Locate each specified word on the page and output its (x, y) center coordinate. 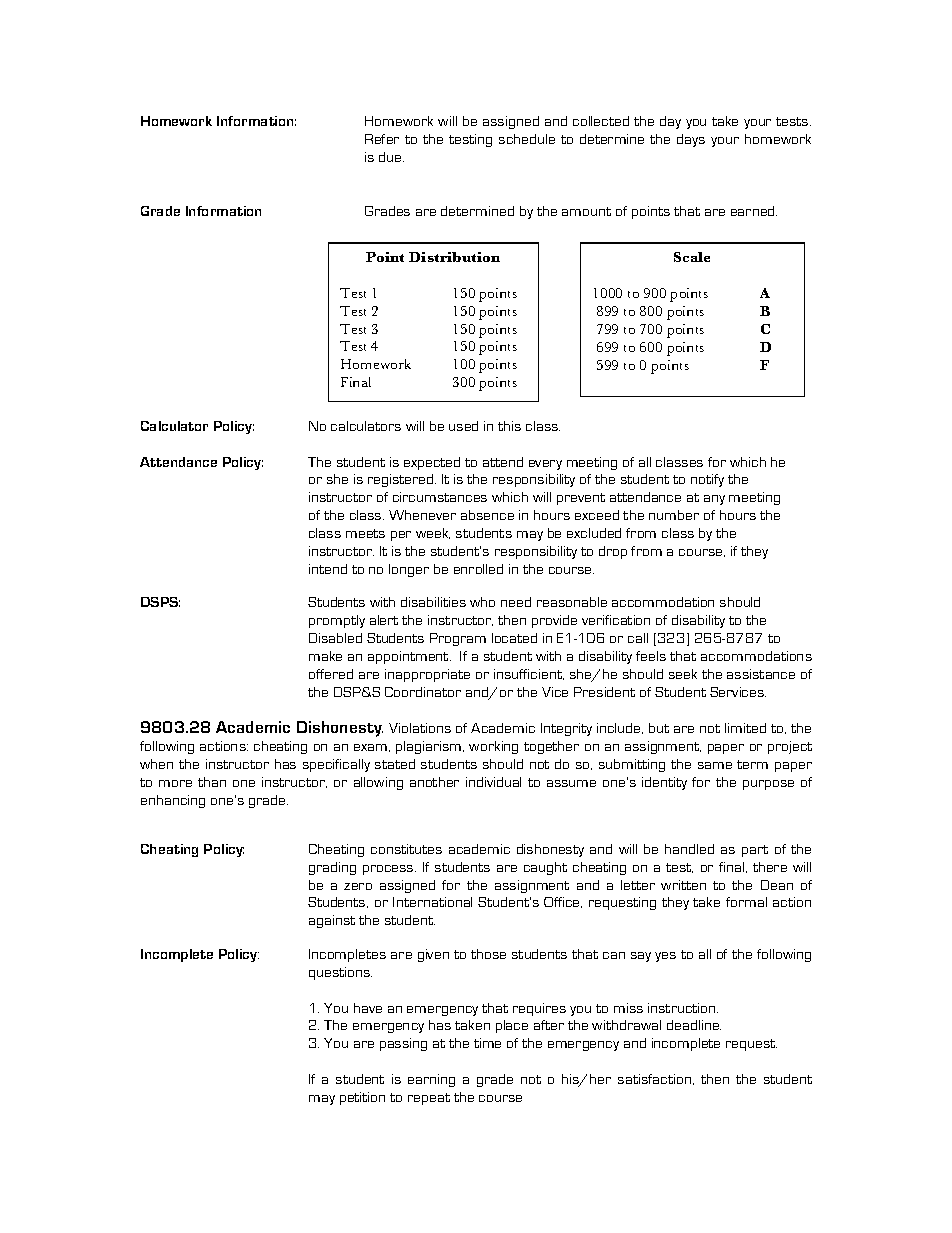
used (463, 426)
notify (707, 480)
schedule (527, 139)
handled (689, 849)
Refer (382, 139)
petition (362, 1098)
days (691, 140)
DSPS (160, 602)
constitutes (406, 849)
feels (651, 656)
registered (402, 480)
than (212, 782)
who (482, 602)
